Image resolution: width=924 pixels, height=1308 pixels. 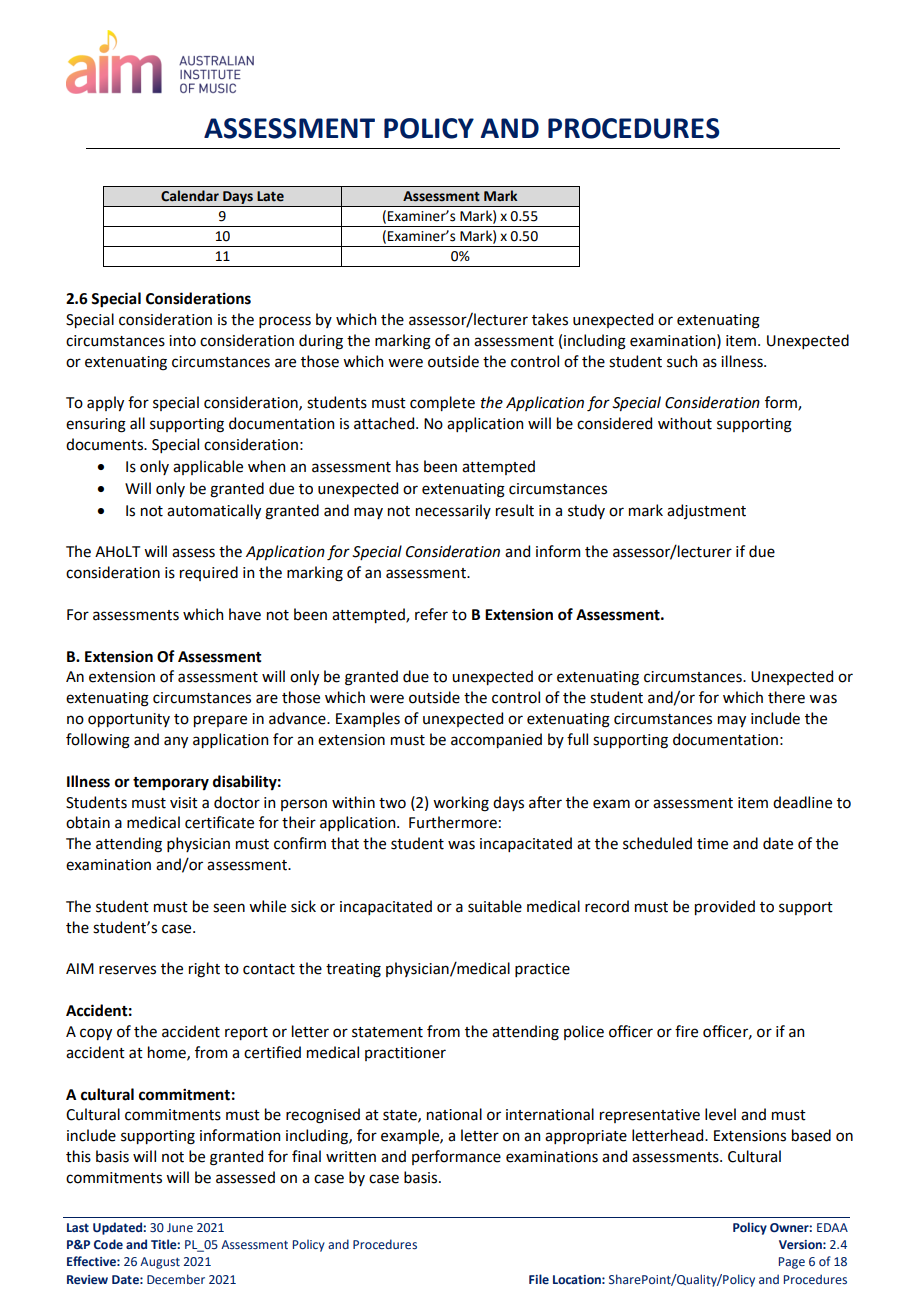 I want to click on such, so click(x=682, y=361).
